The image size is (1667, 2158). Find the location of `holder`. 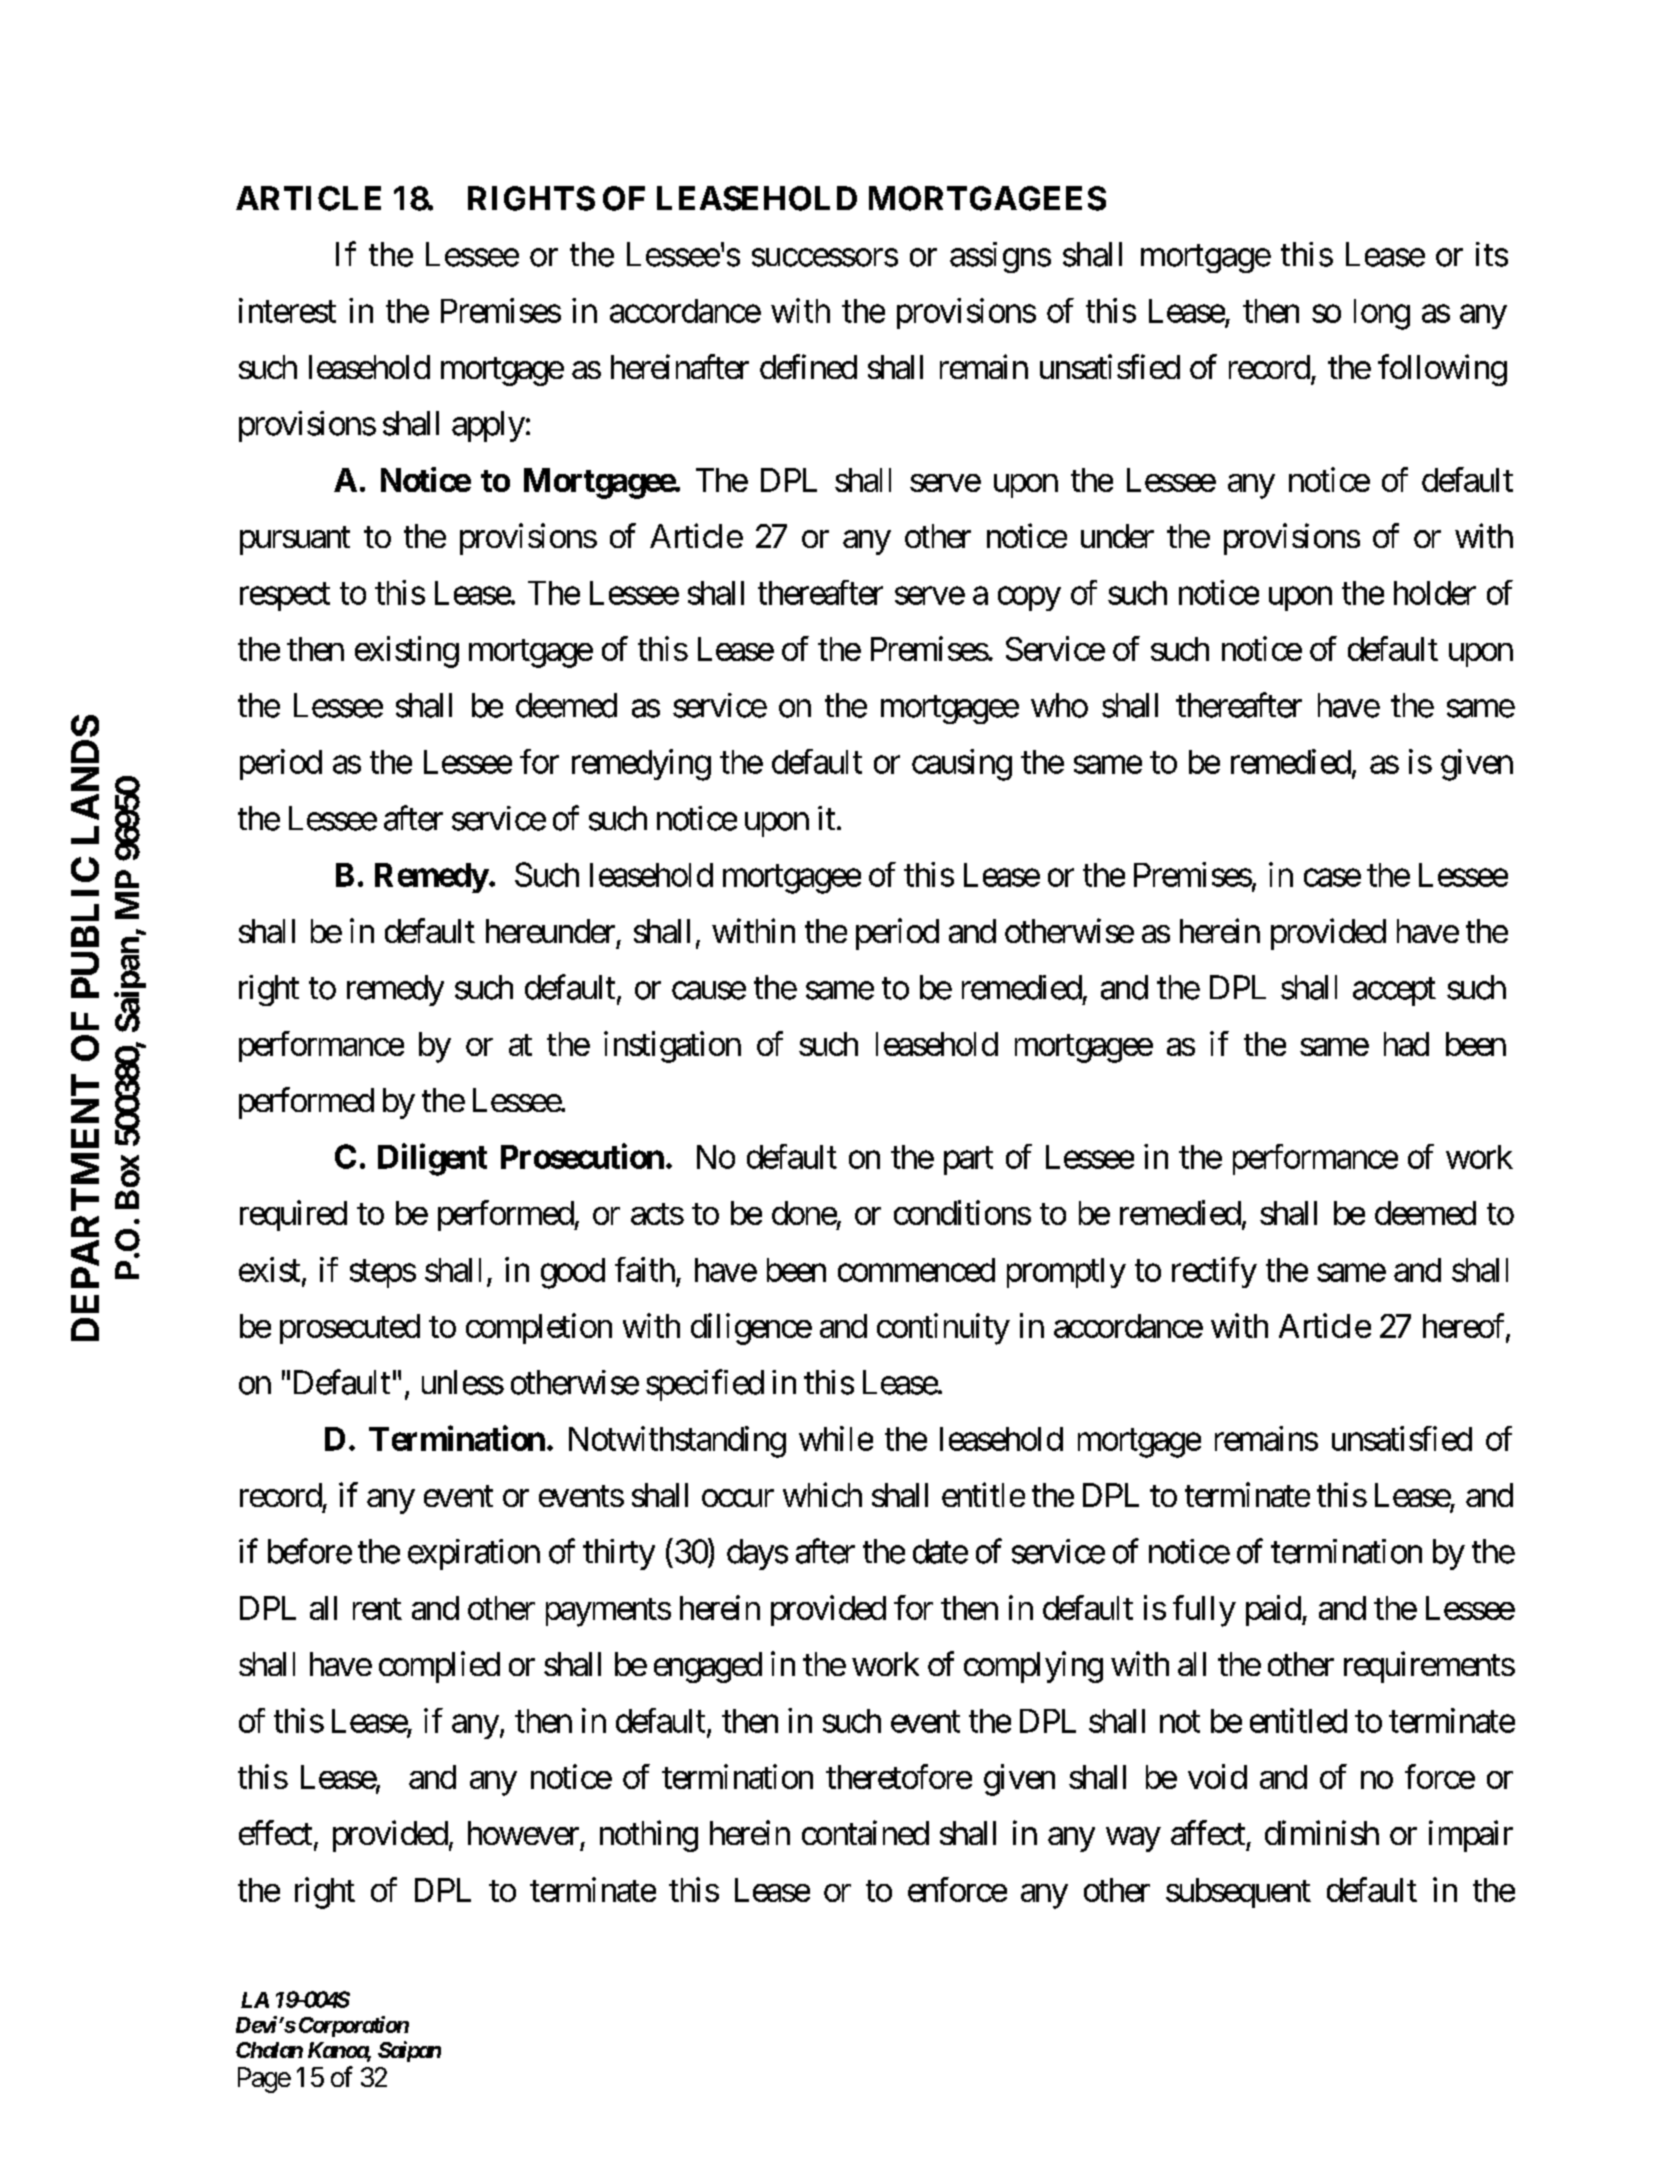

holder is located at coordinates (1435, 593).
